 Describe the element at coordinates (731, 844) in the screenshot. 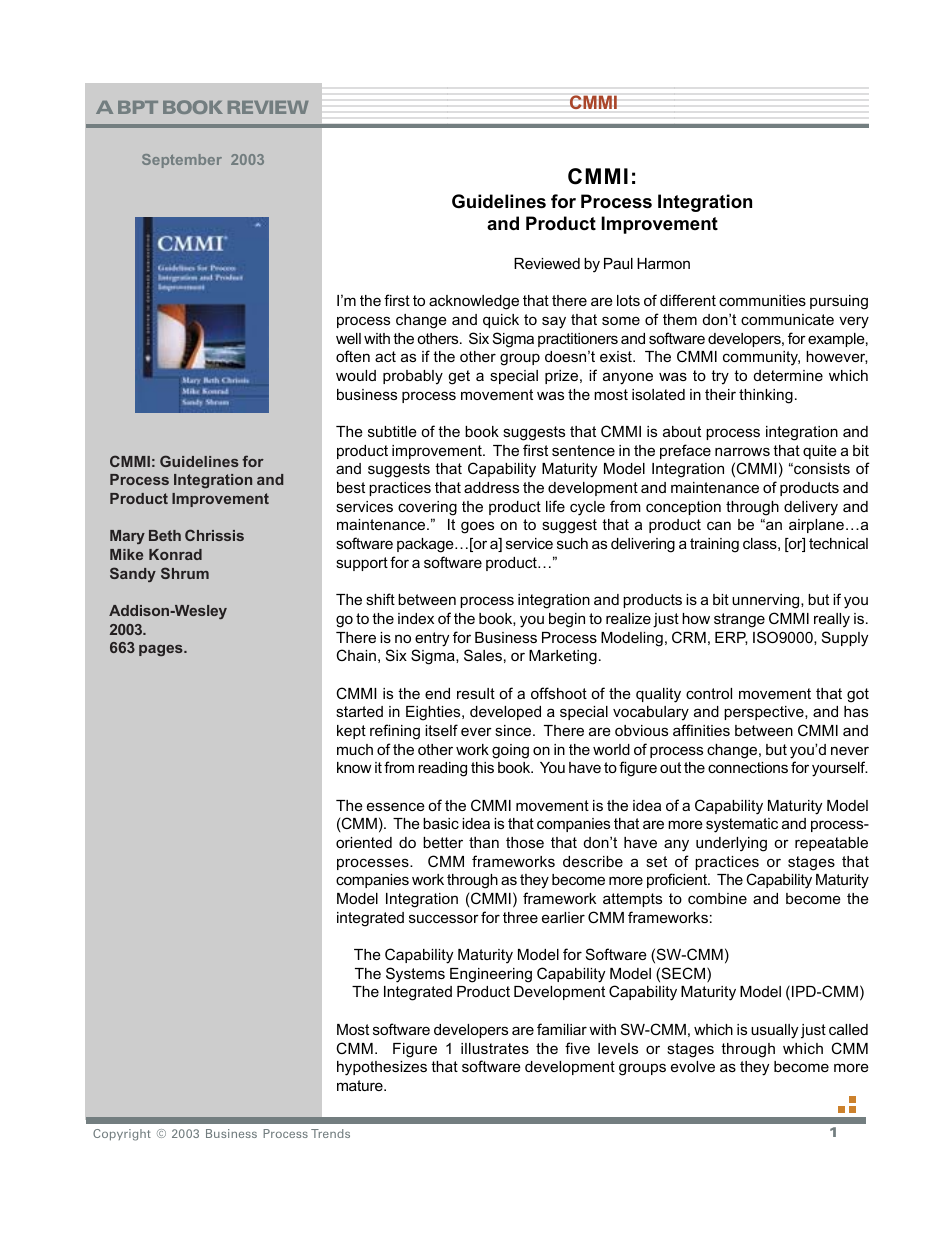

I see `underlying` at that location.
